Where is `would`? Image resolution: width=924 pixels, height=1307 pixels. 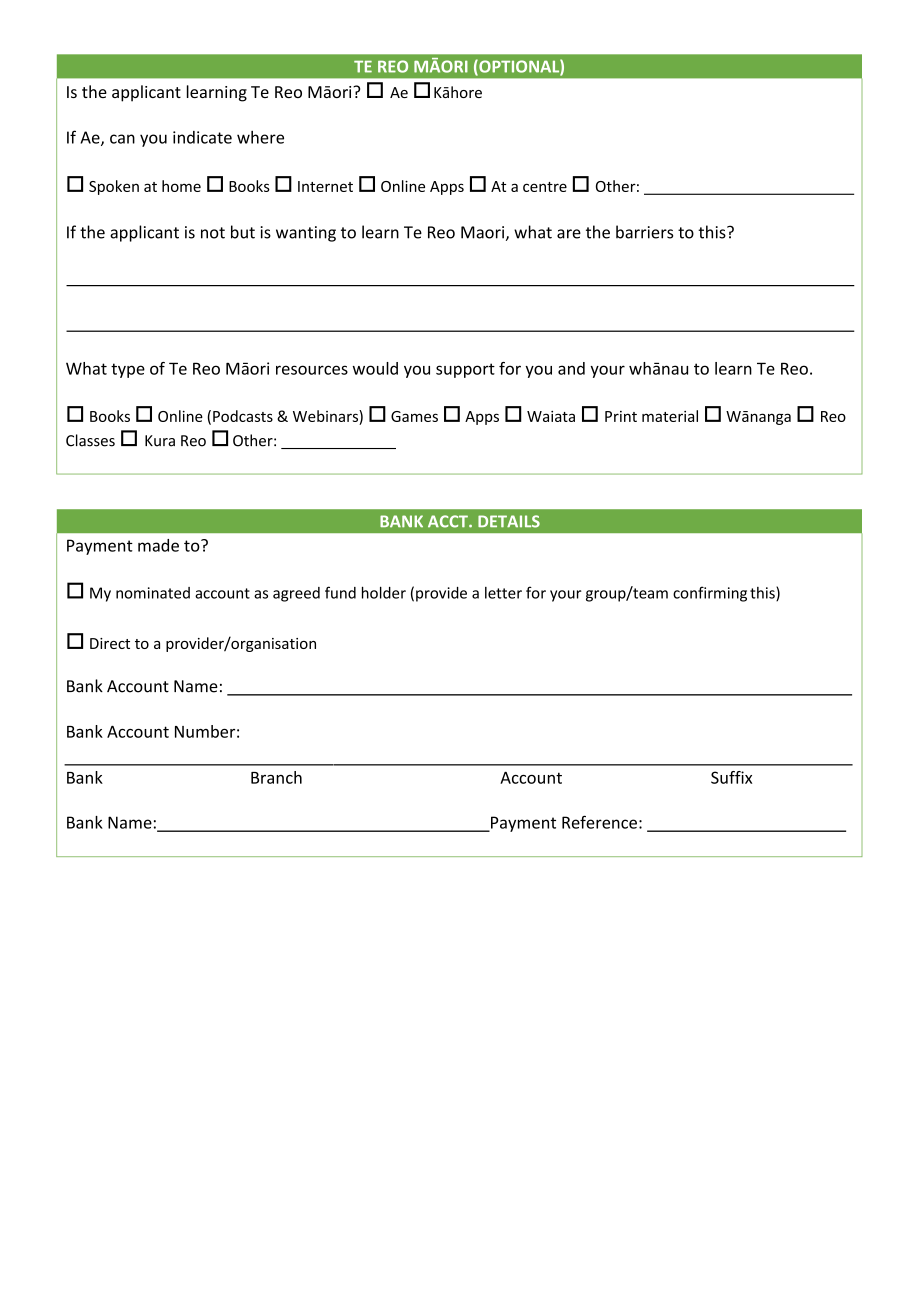 would is located at coordinates (375, 368).
